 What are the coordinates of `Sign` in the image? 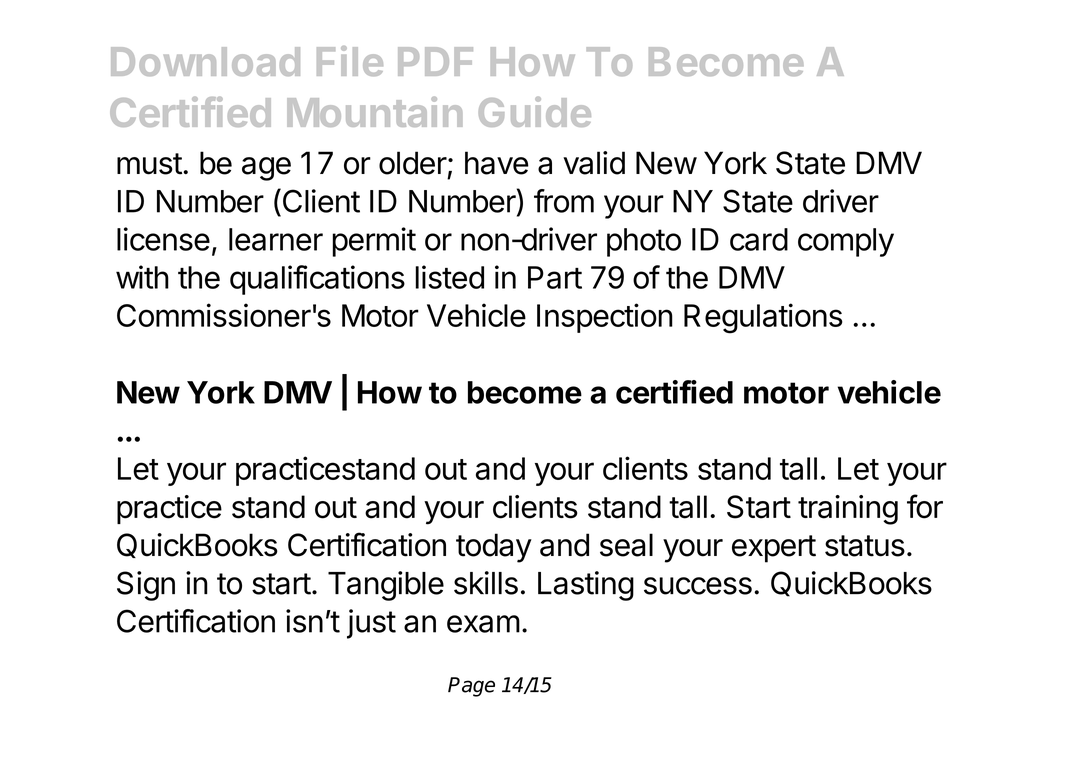 It's located at (146, 586).
